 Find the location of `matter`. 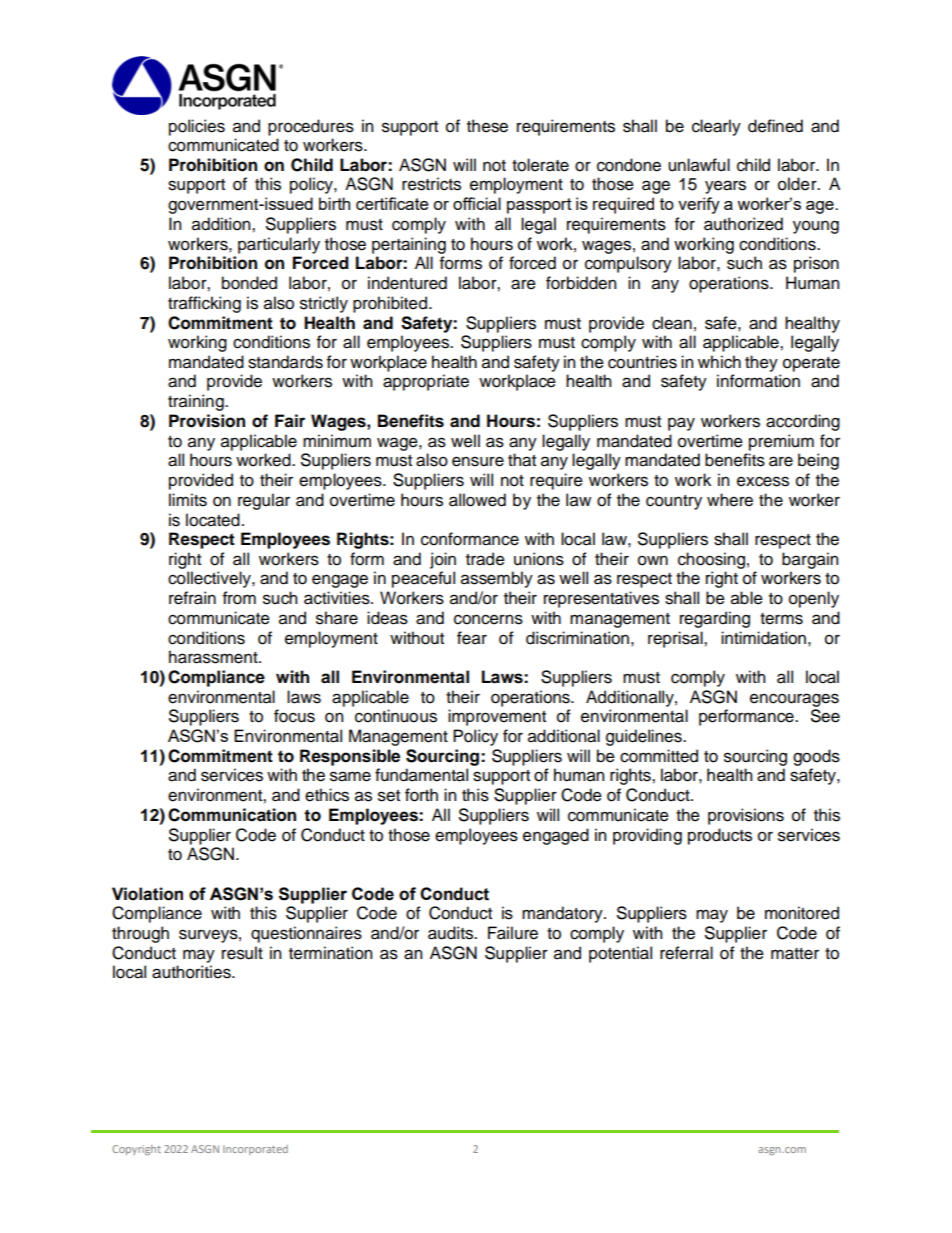

matter is located at coordinates (795, 954).
